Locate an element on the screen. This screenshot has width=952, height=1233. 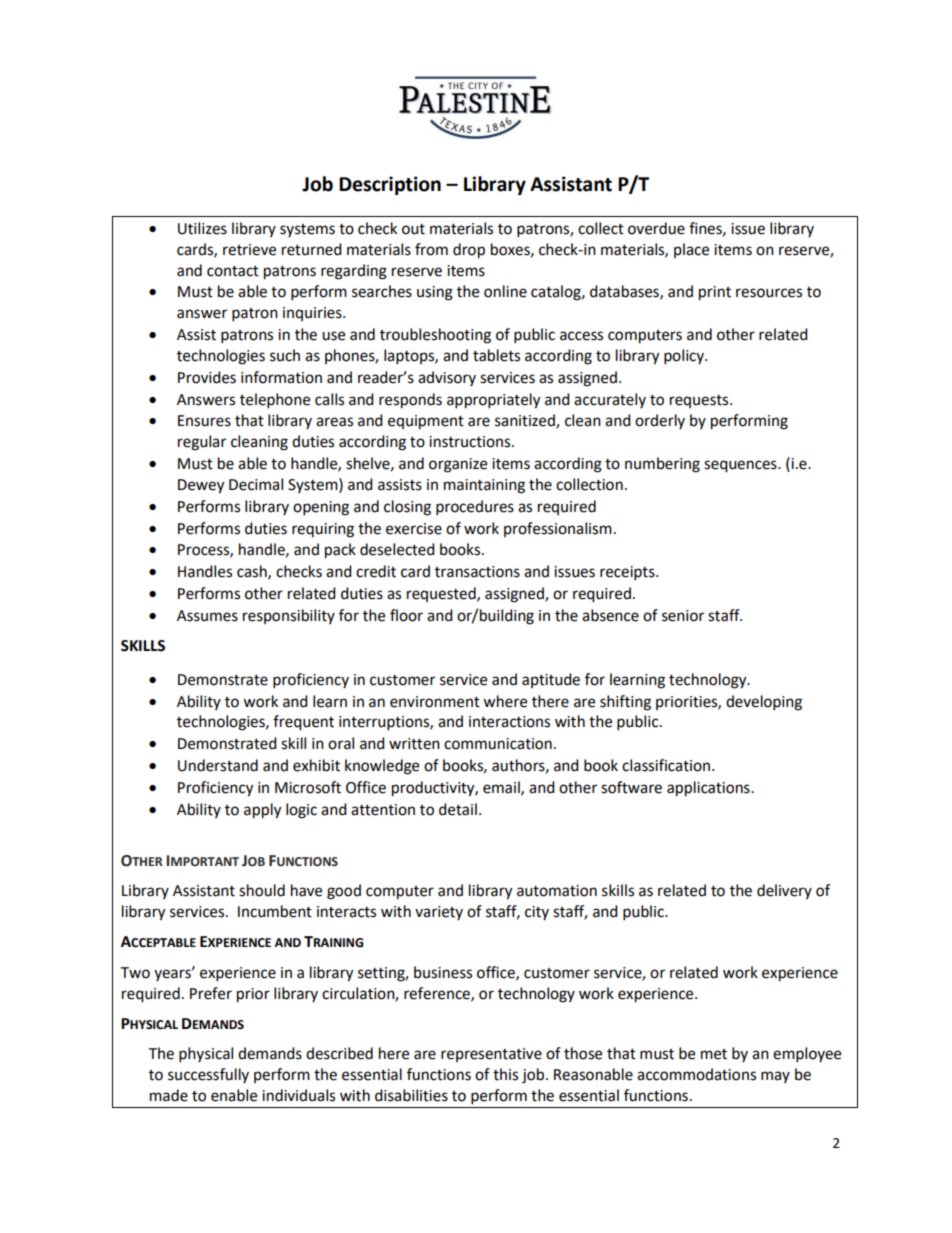
senior is located at coordinates (683, 616).
